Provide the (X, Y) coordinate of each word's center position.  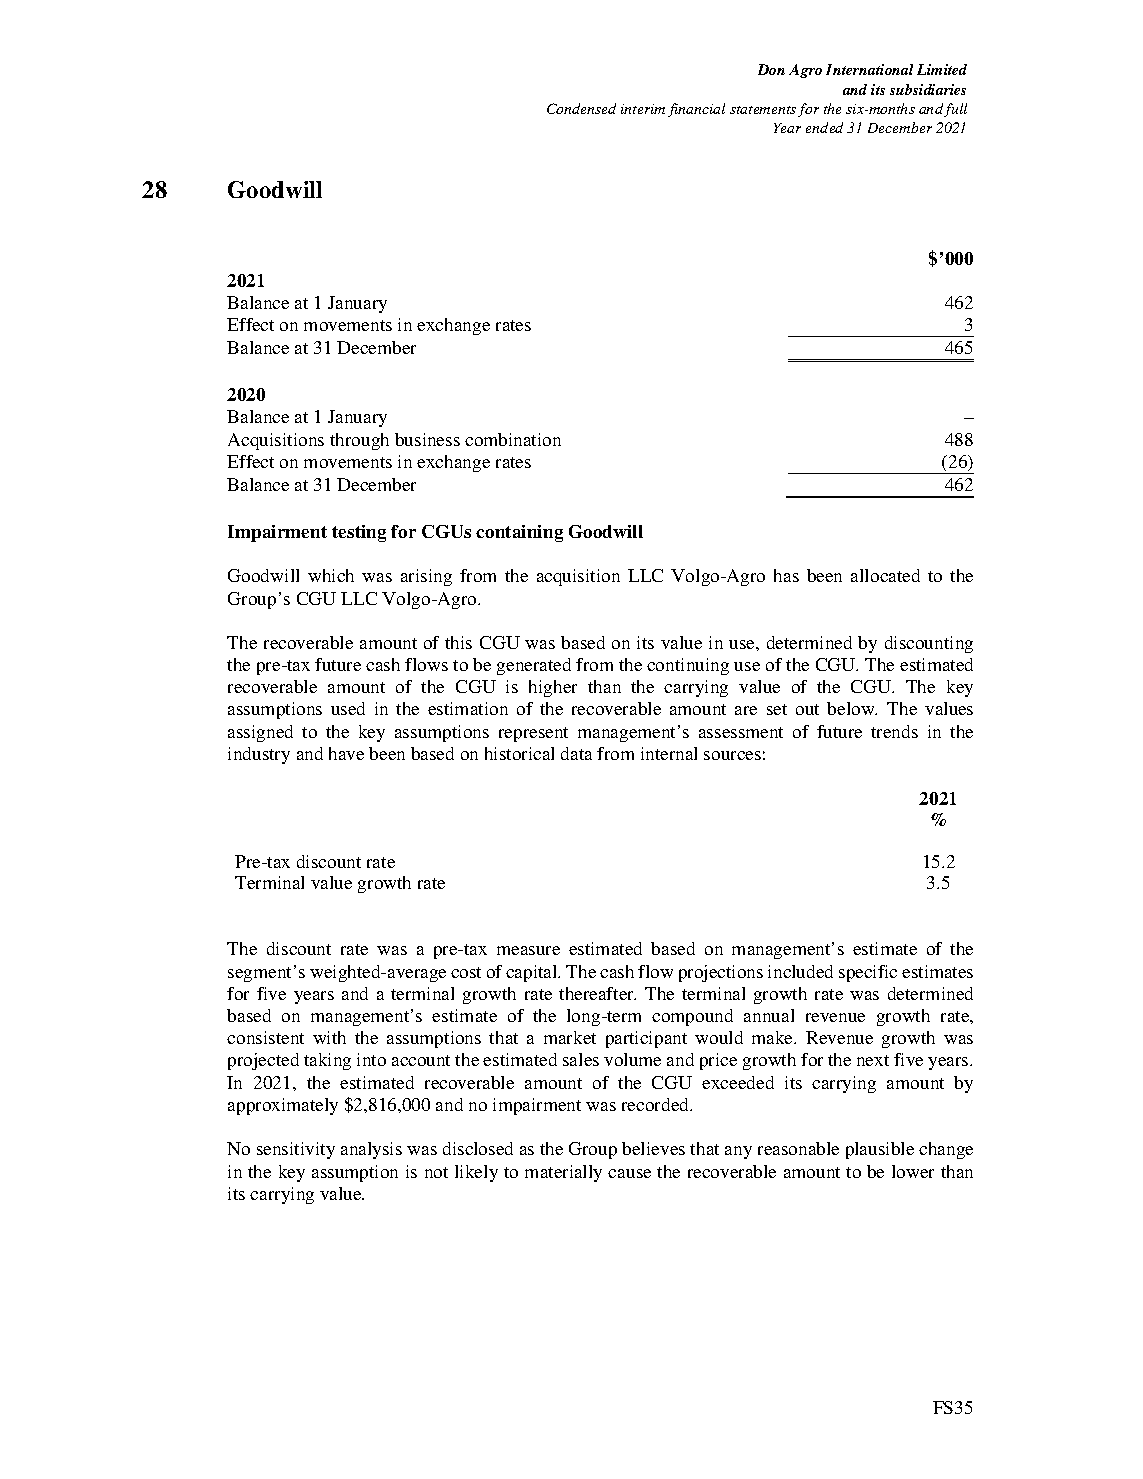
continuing (688, 666)
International (869, 69)
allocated (885, 575)
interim (643, 109)
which (331, 575)
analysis (371, 1150)
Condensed (581, 108)
